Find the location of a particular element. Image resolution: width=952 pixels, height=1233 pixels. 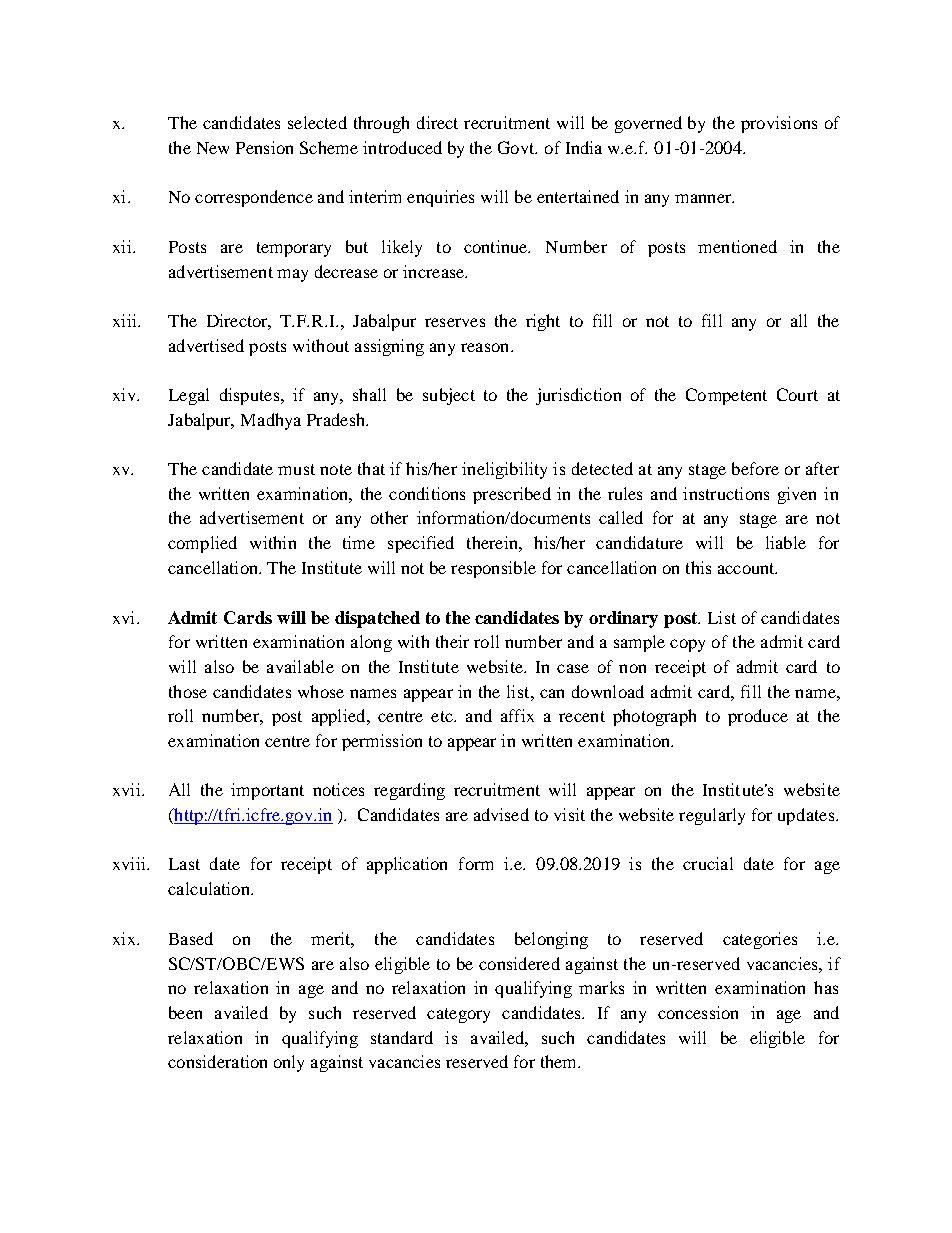

account is located at coordinates (747, 568).
